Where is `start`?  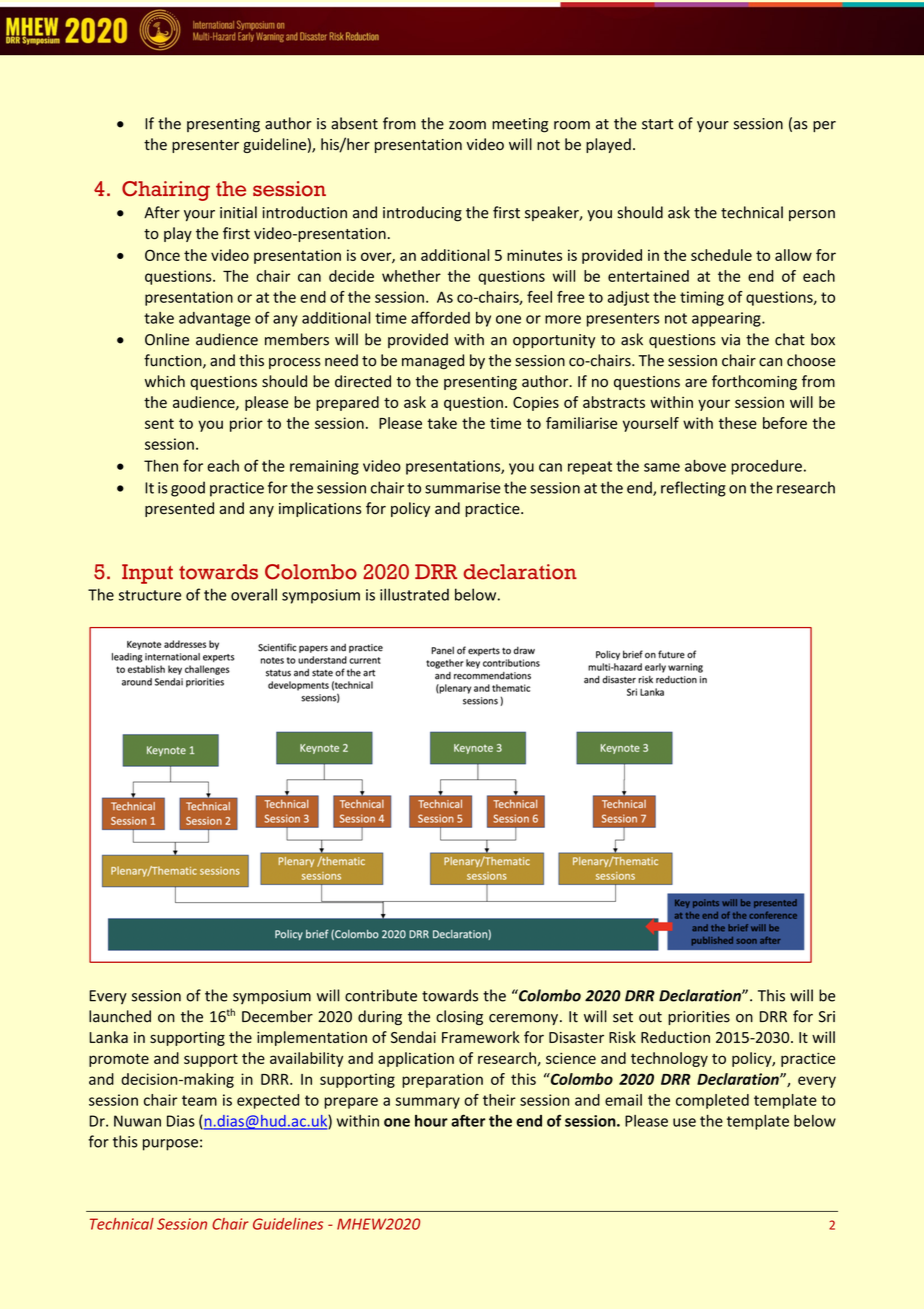
start is located at coordinates (657, 124).
